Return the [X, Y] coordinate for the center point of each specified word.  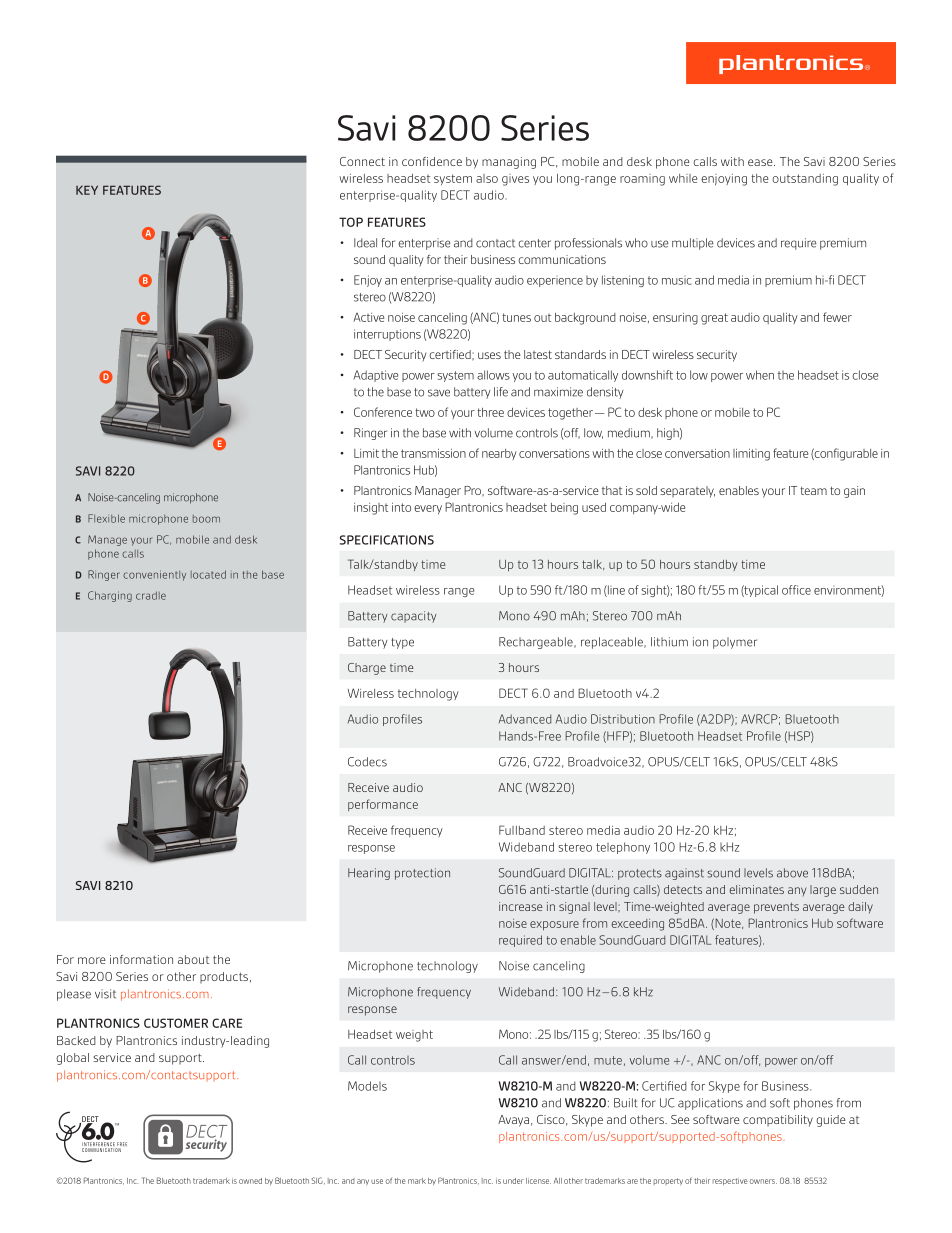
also [487, 178]
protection [422, 874]
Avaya [513, 1121]
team [813, 490]
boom [206, 519]
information [141, 959]
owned [250, 1181]
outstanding [805, 180]
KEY [87, 190]
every [428, 509]
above [792, 873]
